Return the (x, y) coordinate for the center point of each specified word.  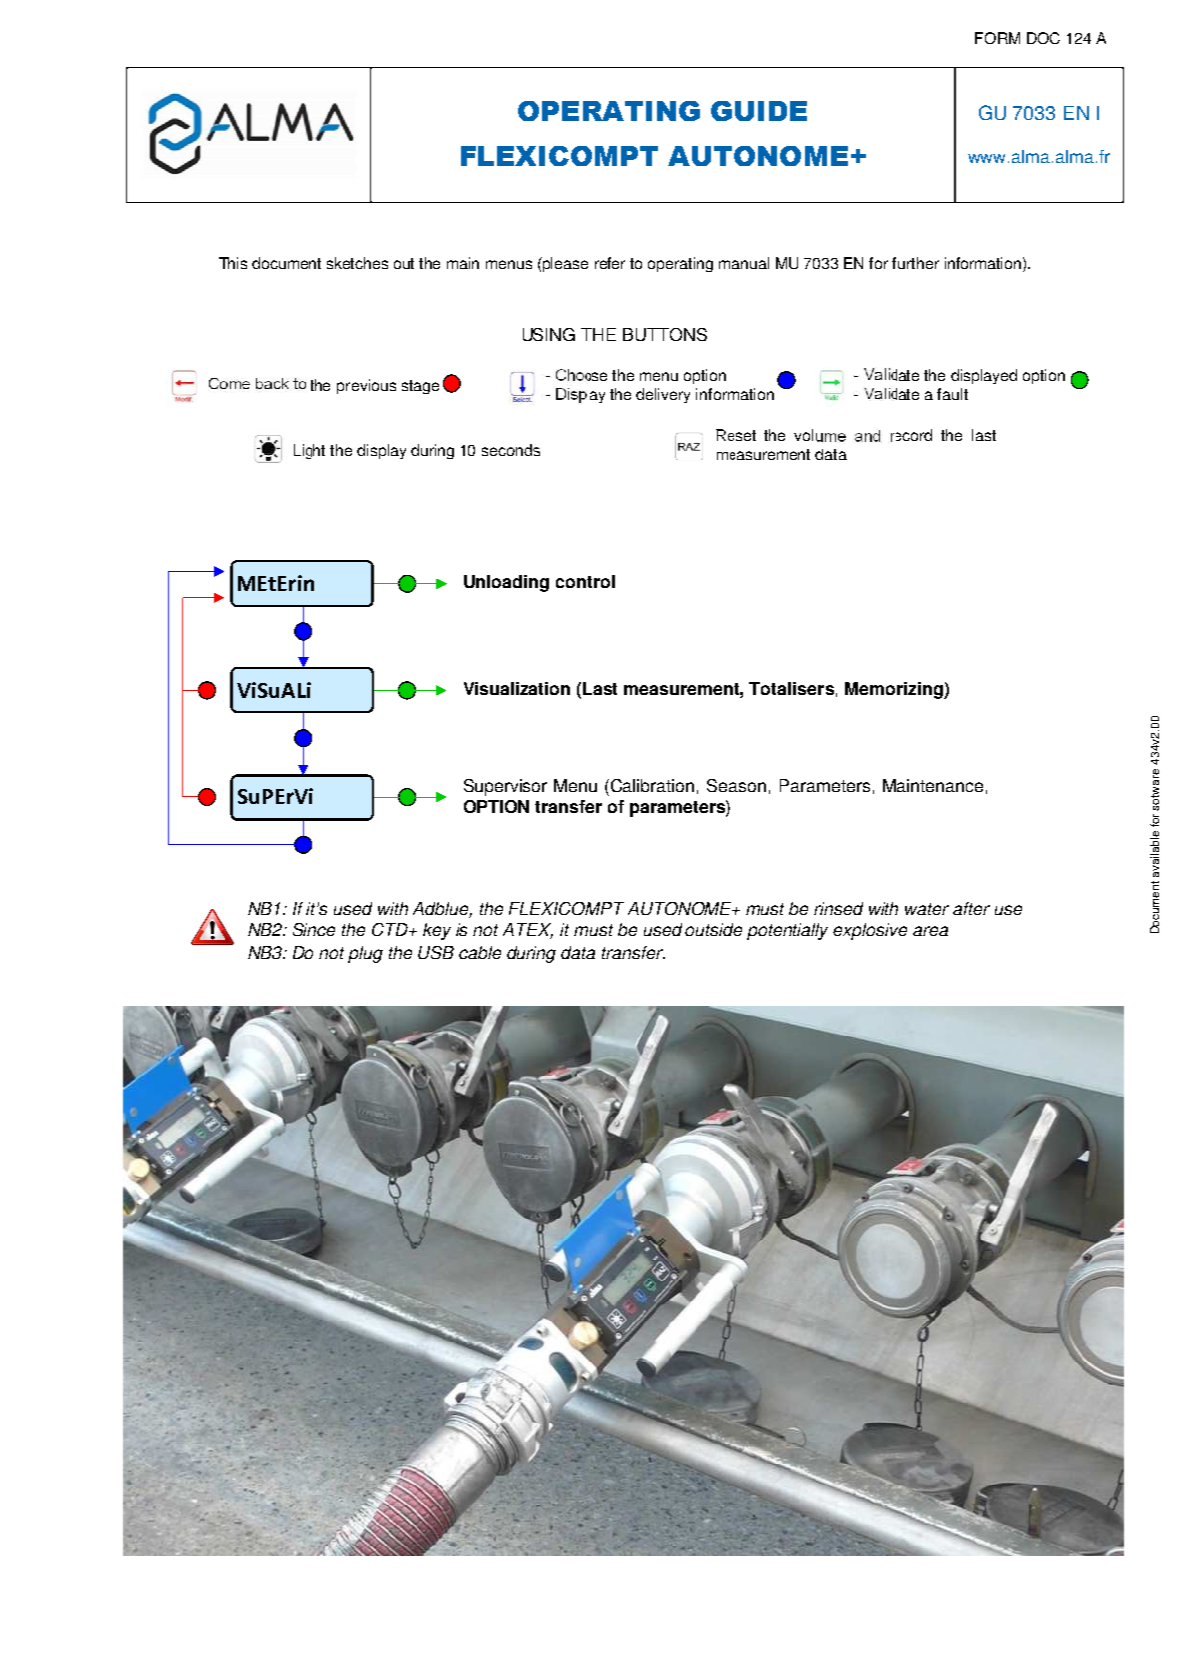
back (272, 383)
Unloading (506, 583)
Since (314, 929)
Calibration (652, 785)
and (867, 436)
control (585, 581)
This (233, 263)
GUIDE (759, 111)
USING (549, 334)
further (915, 263)
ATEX (528, 931)
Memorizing (895, 690)
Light (309, 451)
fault (952, 394)
